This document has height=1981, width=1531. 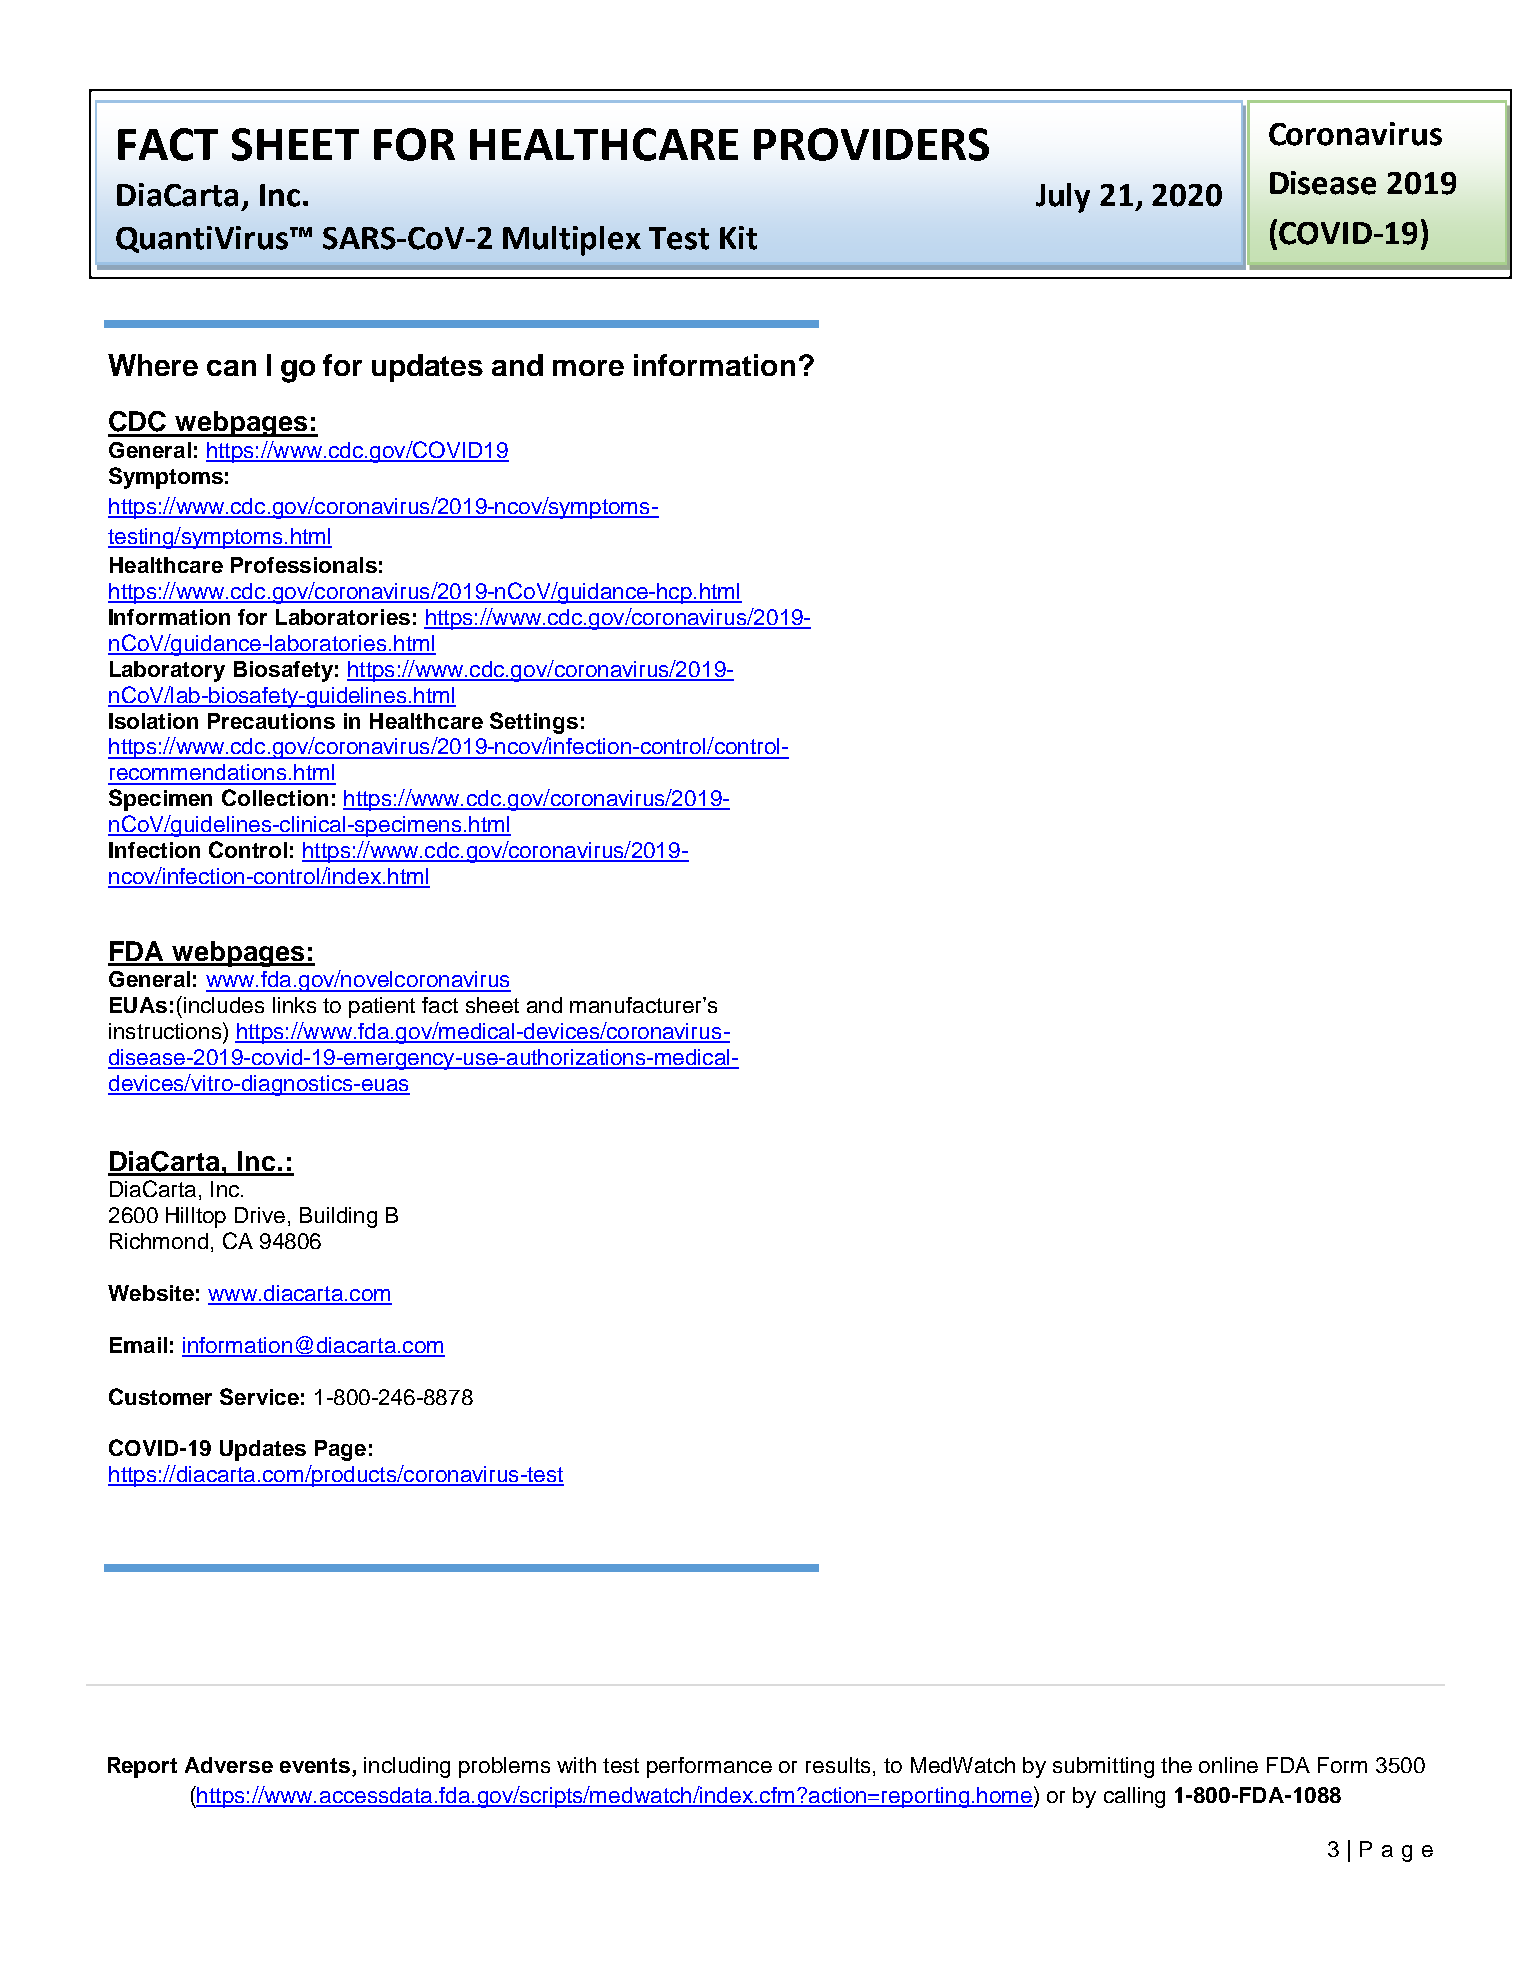 I want to click on Building, so click(x=338, y=1217).
